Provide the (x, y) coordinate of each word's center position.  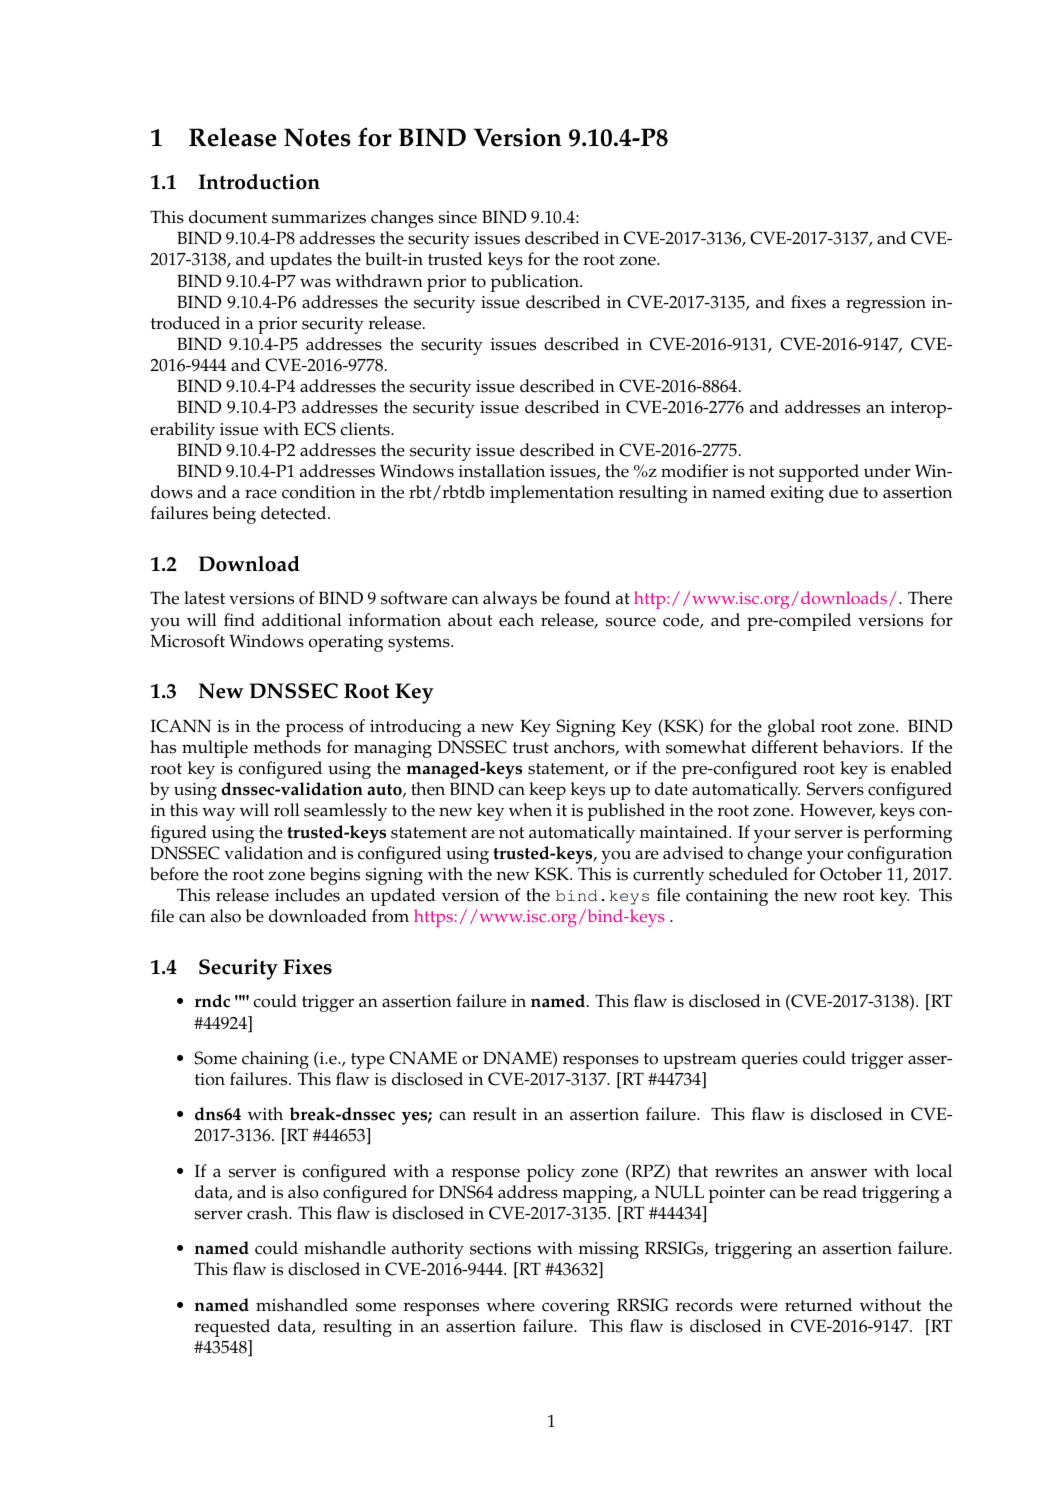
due (843, 492)
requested (232, 1328)
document (228, 217)
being (234, 515)
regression (886, 304)
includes (307, 895)
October (851, 874)
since (458, 217)
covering (576, 1307)
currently (668, 876)
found (587, 598)
